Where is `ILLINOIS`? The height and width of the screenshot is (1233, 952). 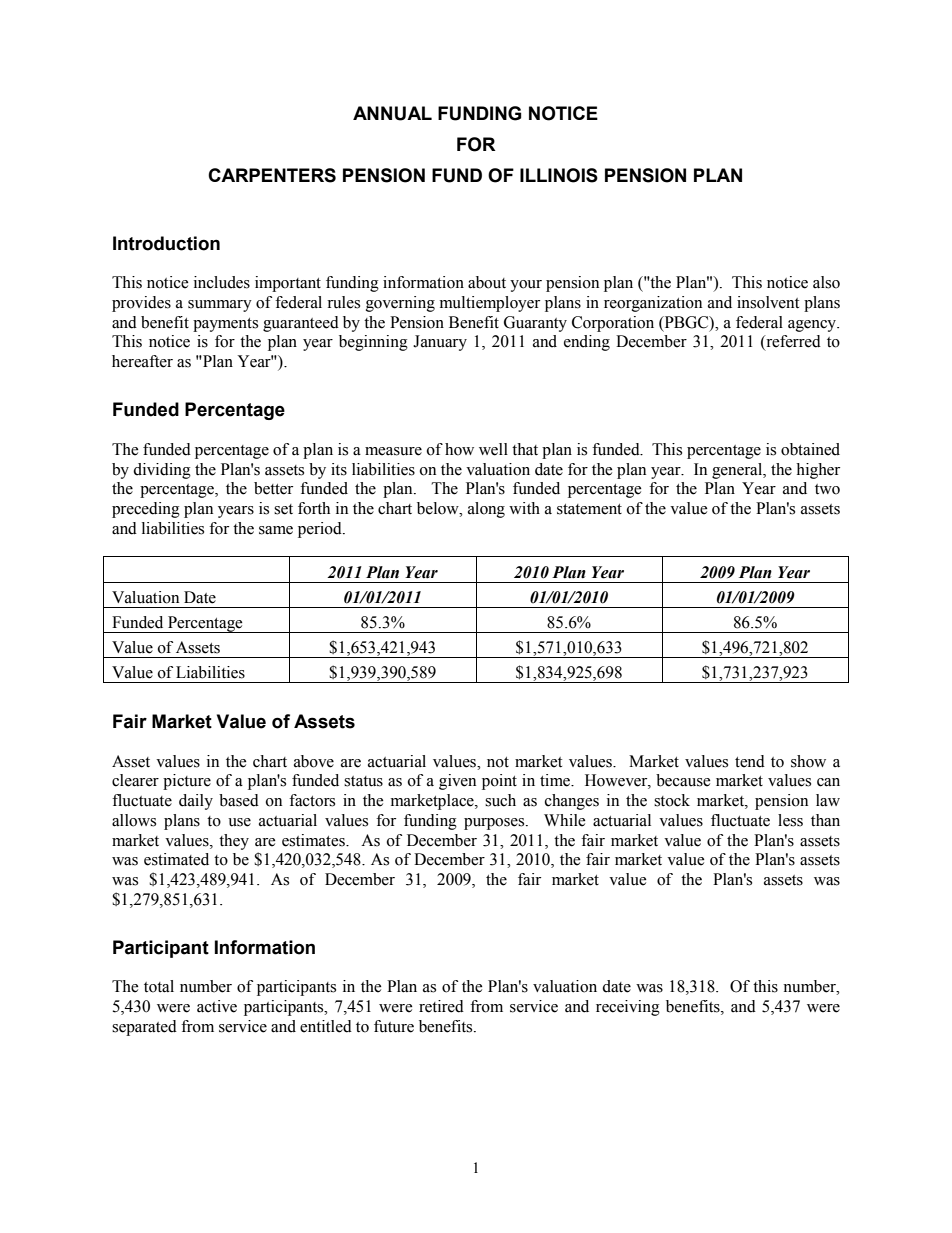
ILLINOIS is located at coordinates (559, 175).
